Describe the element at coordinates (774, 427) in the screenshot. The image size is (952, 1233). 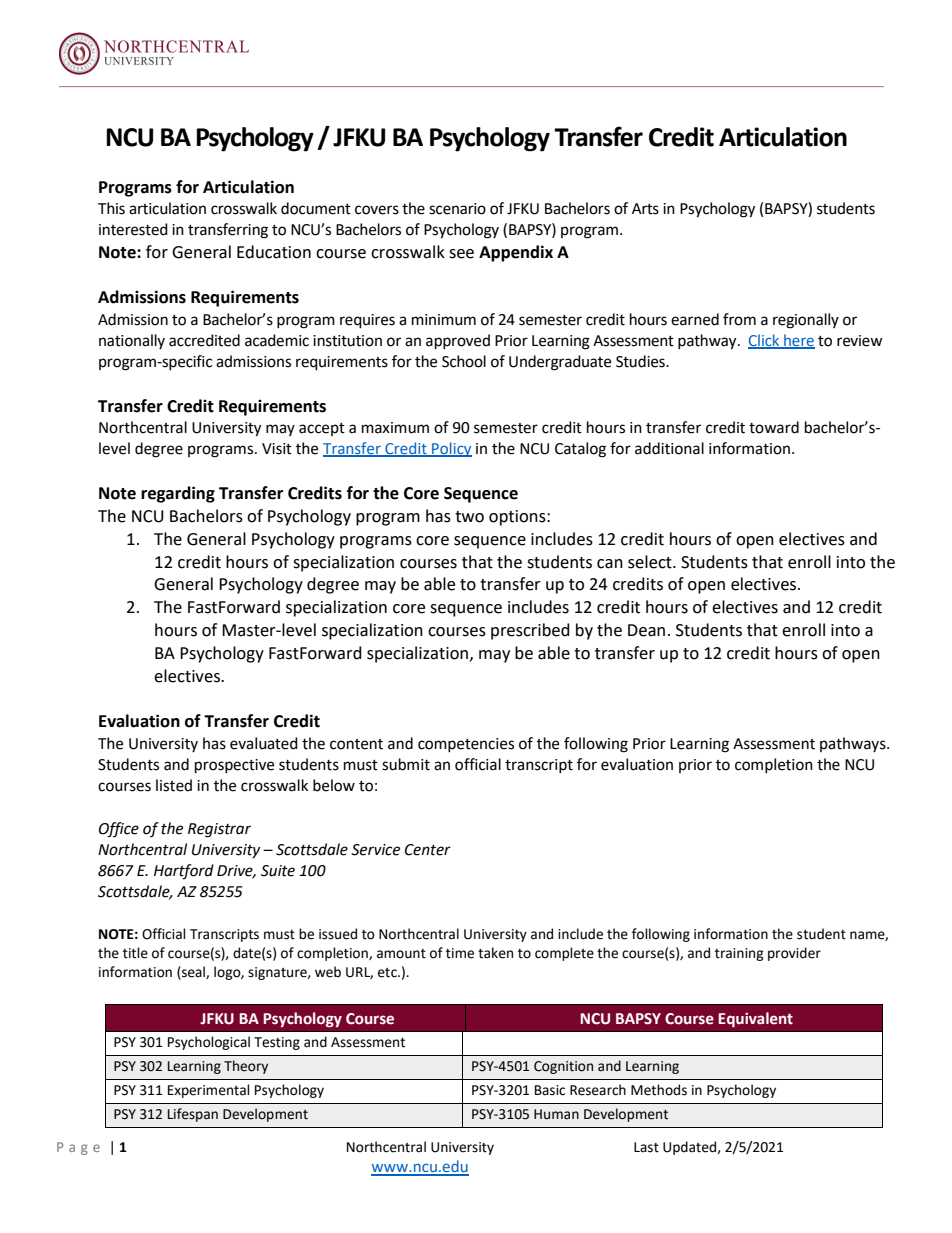
I see `toward` at that location.
